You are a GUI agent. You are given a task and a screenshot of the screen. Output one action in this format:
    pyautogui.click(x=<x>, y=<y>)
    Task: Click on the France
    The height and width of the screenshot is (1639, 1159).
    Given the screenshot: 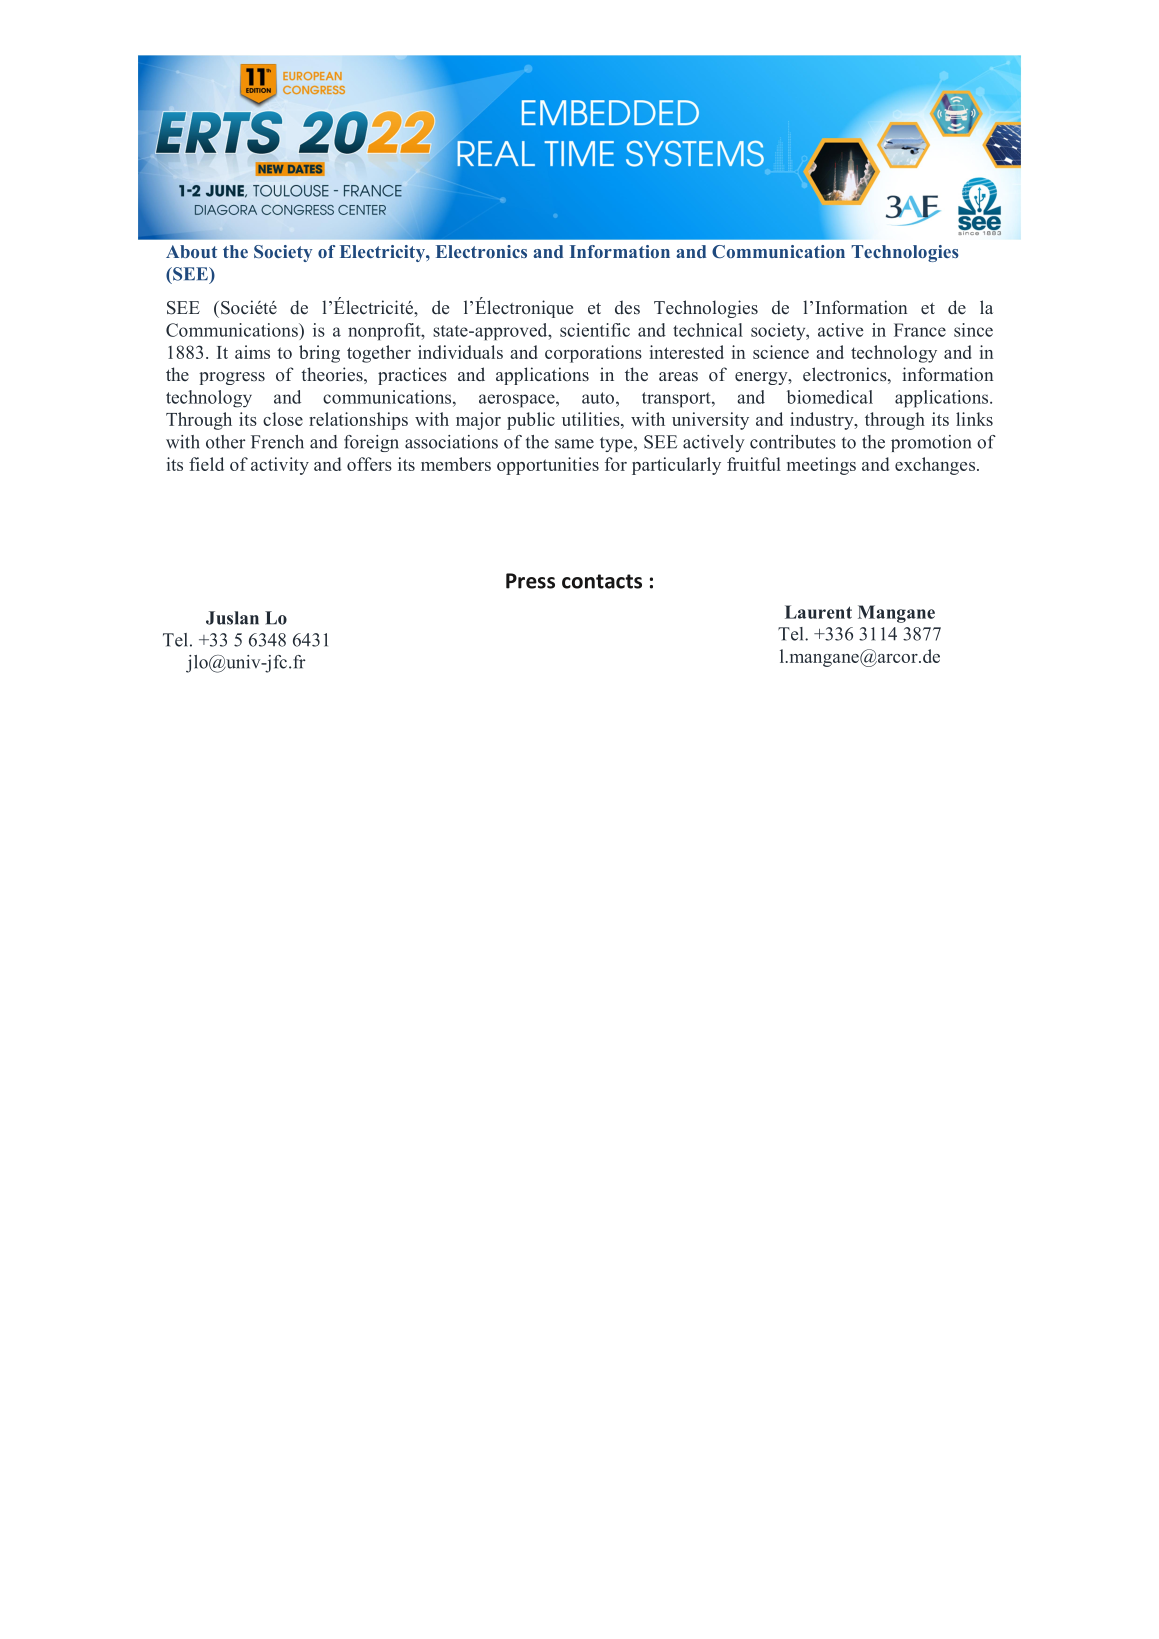 What is the action you would take?
    pyautogui.click(x=920, y=330)
